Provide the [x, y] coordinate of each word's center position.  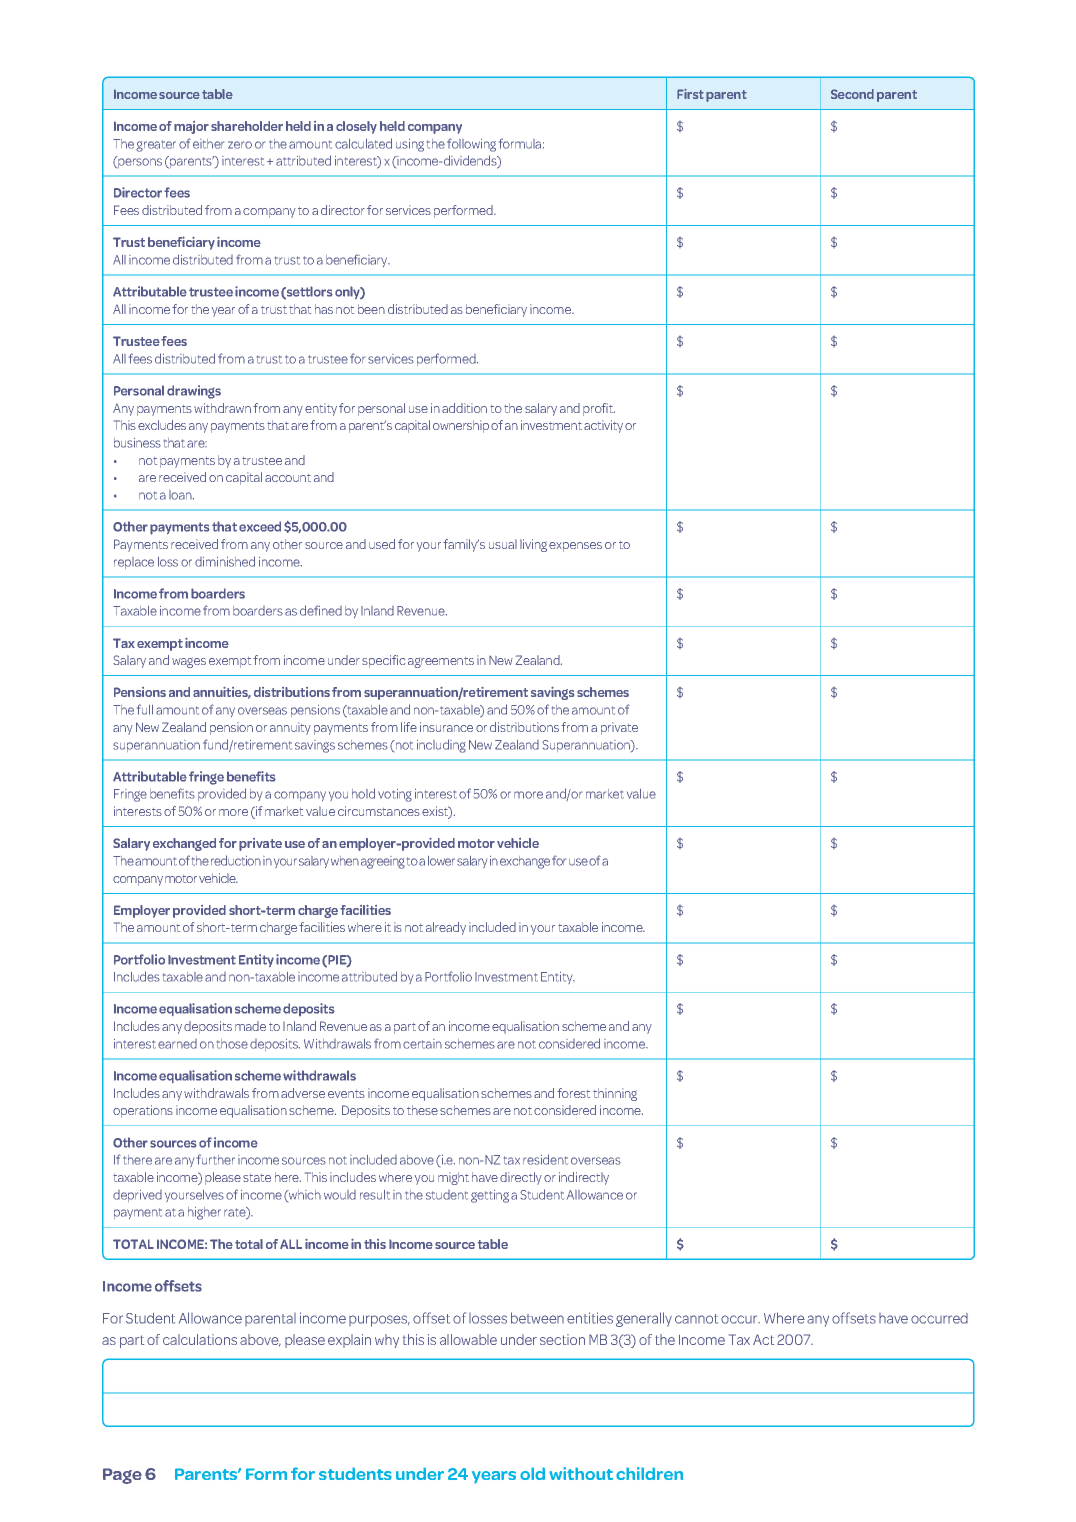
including [441, 746]
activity [603, 426]
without [581, 1473]
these [422, 1110]
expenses [575, 547]
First [690, 94]
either [208, 144]
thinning [615, 1094]
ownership [461, 426]
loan [181, 495]
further [216, 1159]
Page [122, 1476]
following [471, 145]
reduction [236, 860]
